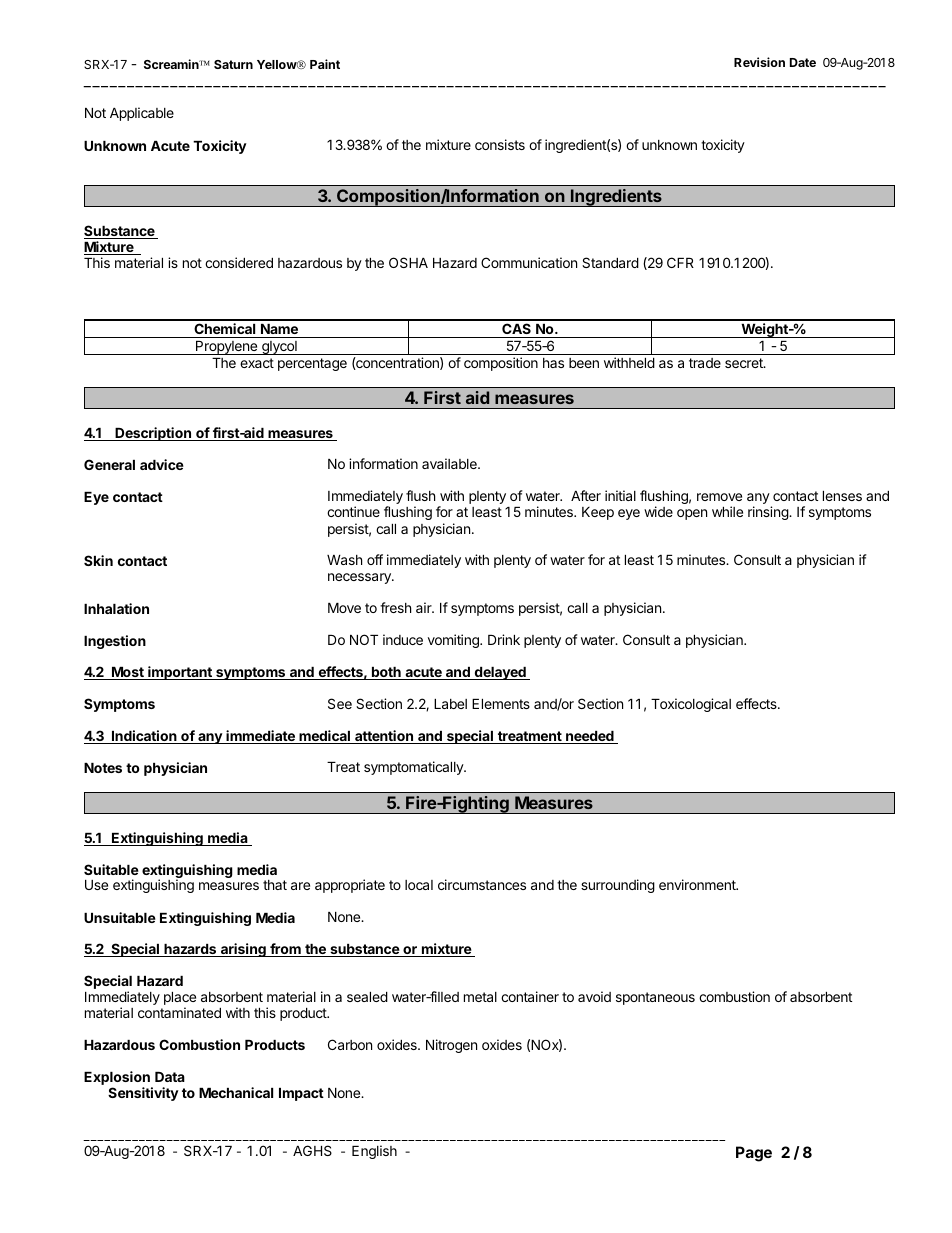  I want to click on Sensitivity, so click(143, 1094).
